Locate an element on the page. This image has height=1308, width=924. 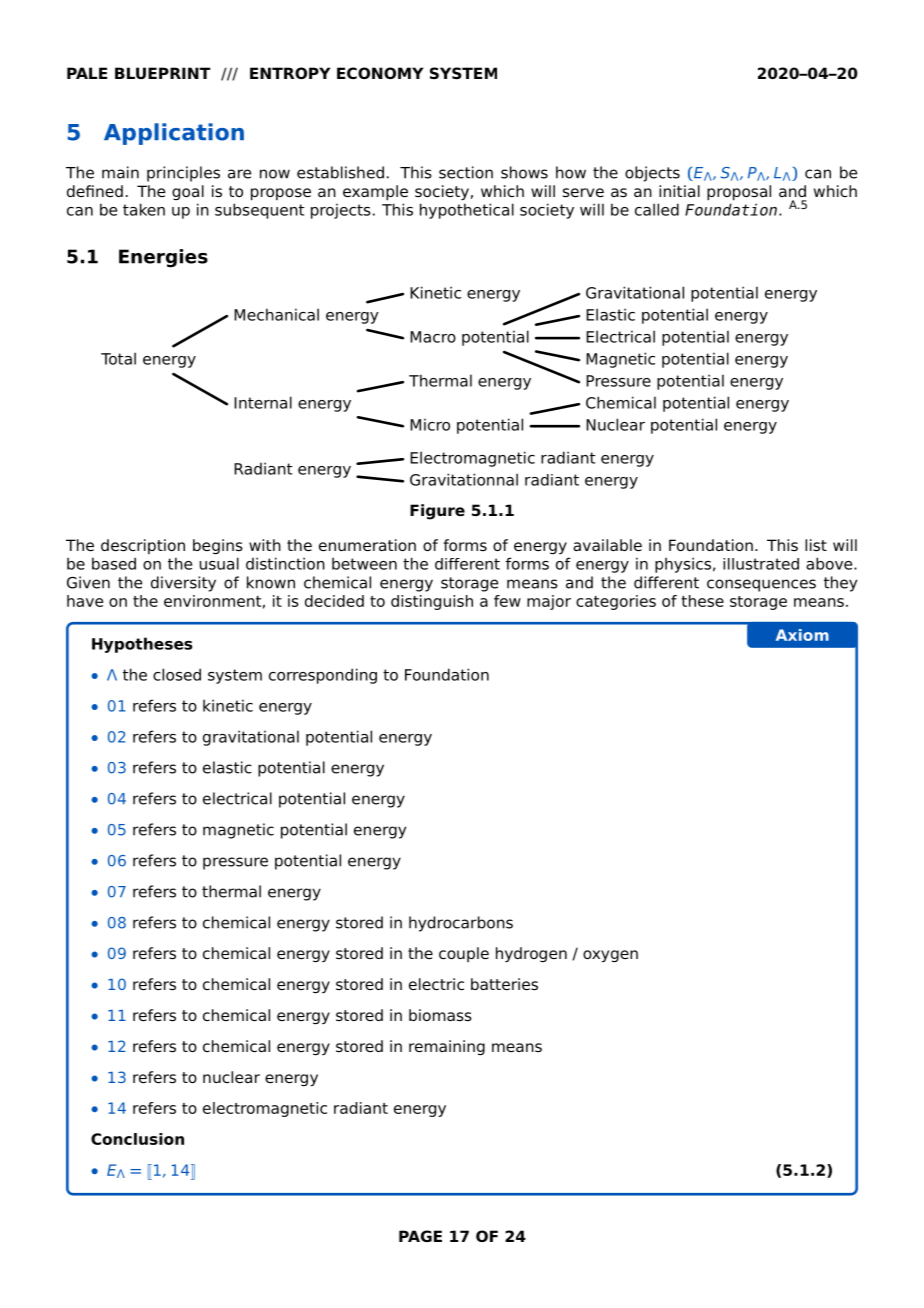
oxygen is located at coordinates (610, 956).
